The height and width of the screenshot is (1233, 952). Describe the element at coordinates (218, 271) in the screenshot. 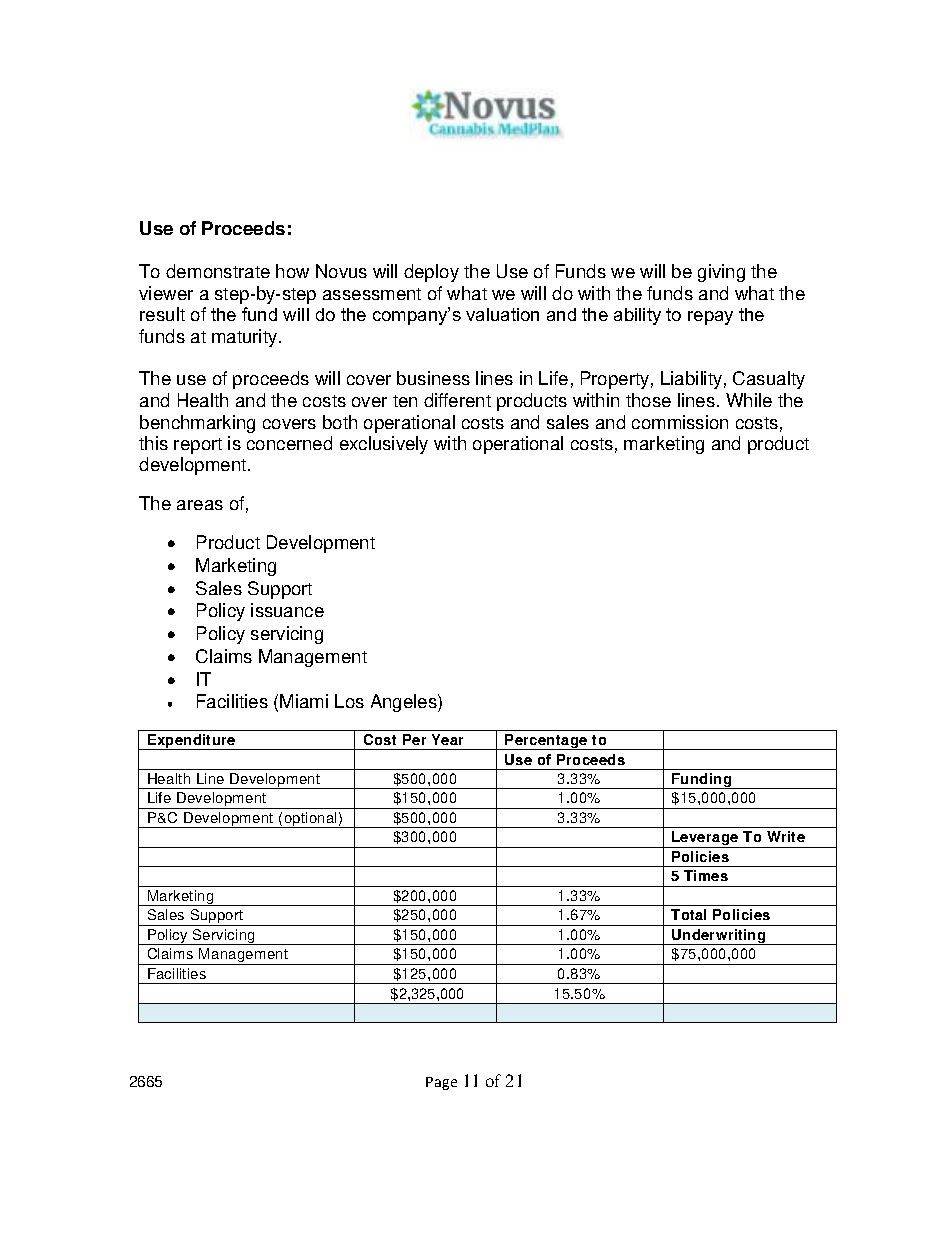

I see `demonstrate` at that location.
